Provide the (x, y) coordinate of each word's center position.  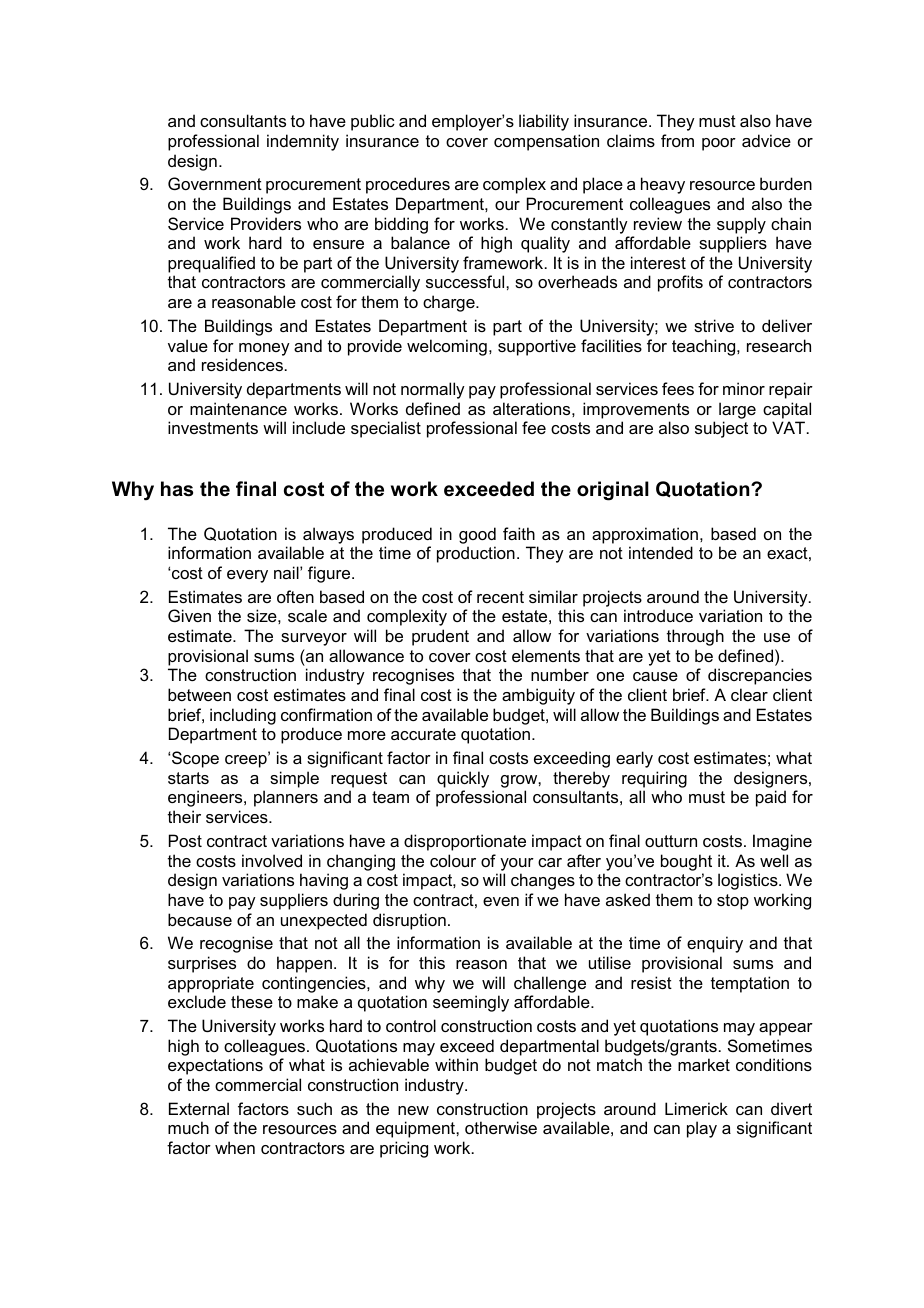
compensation (546, 142)
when (235, 1147)
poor (719, 144)
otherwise (501, 1127)
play (702, 1129)
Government (215, 183)
